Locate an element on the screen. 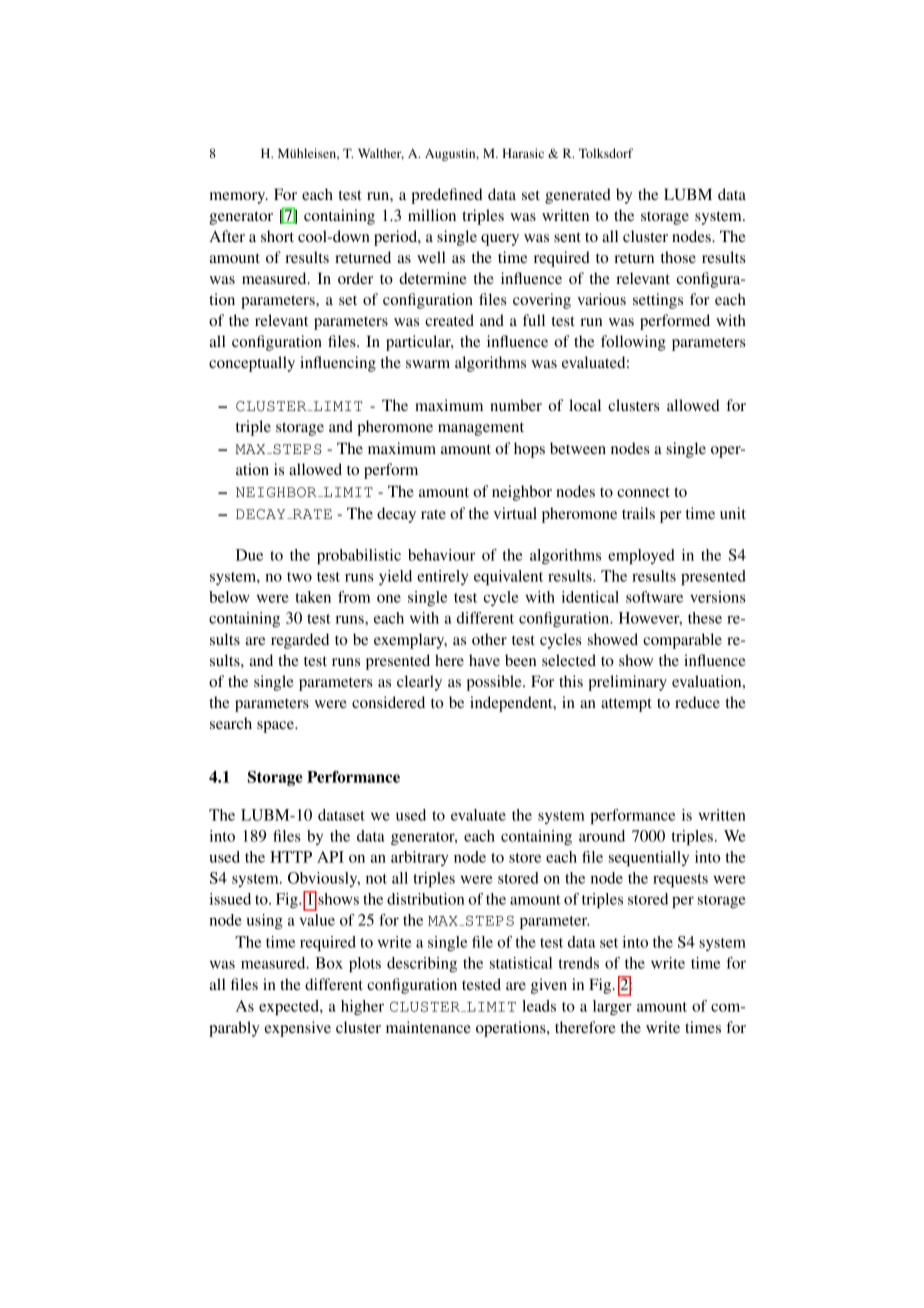 The image size is (924, 1308). expected is located at coordinates (290, 1007).
